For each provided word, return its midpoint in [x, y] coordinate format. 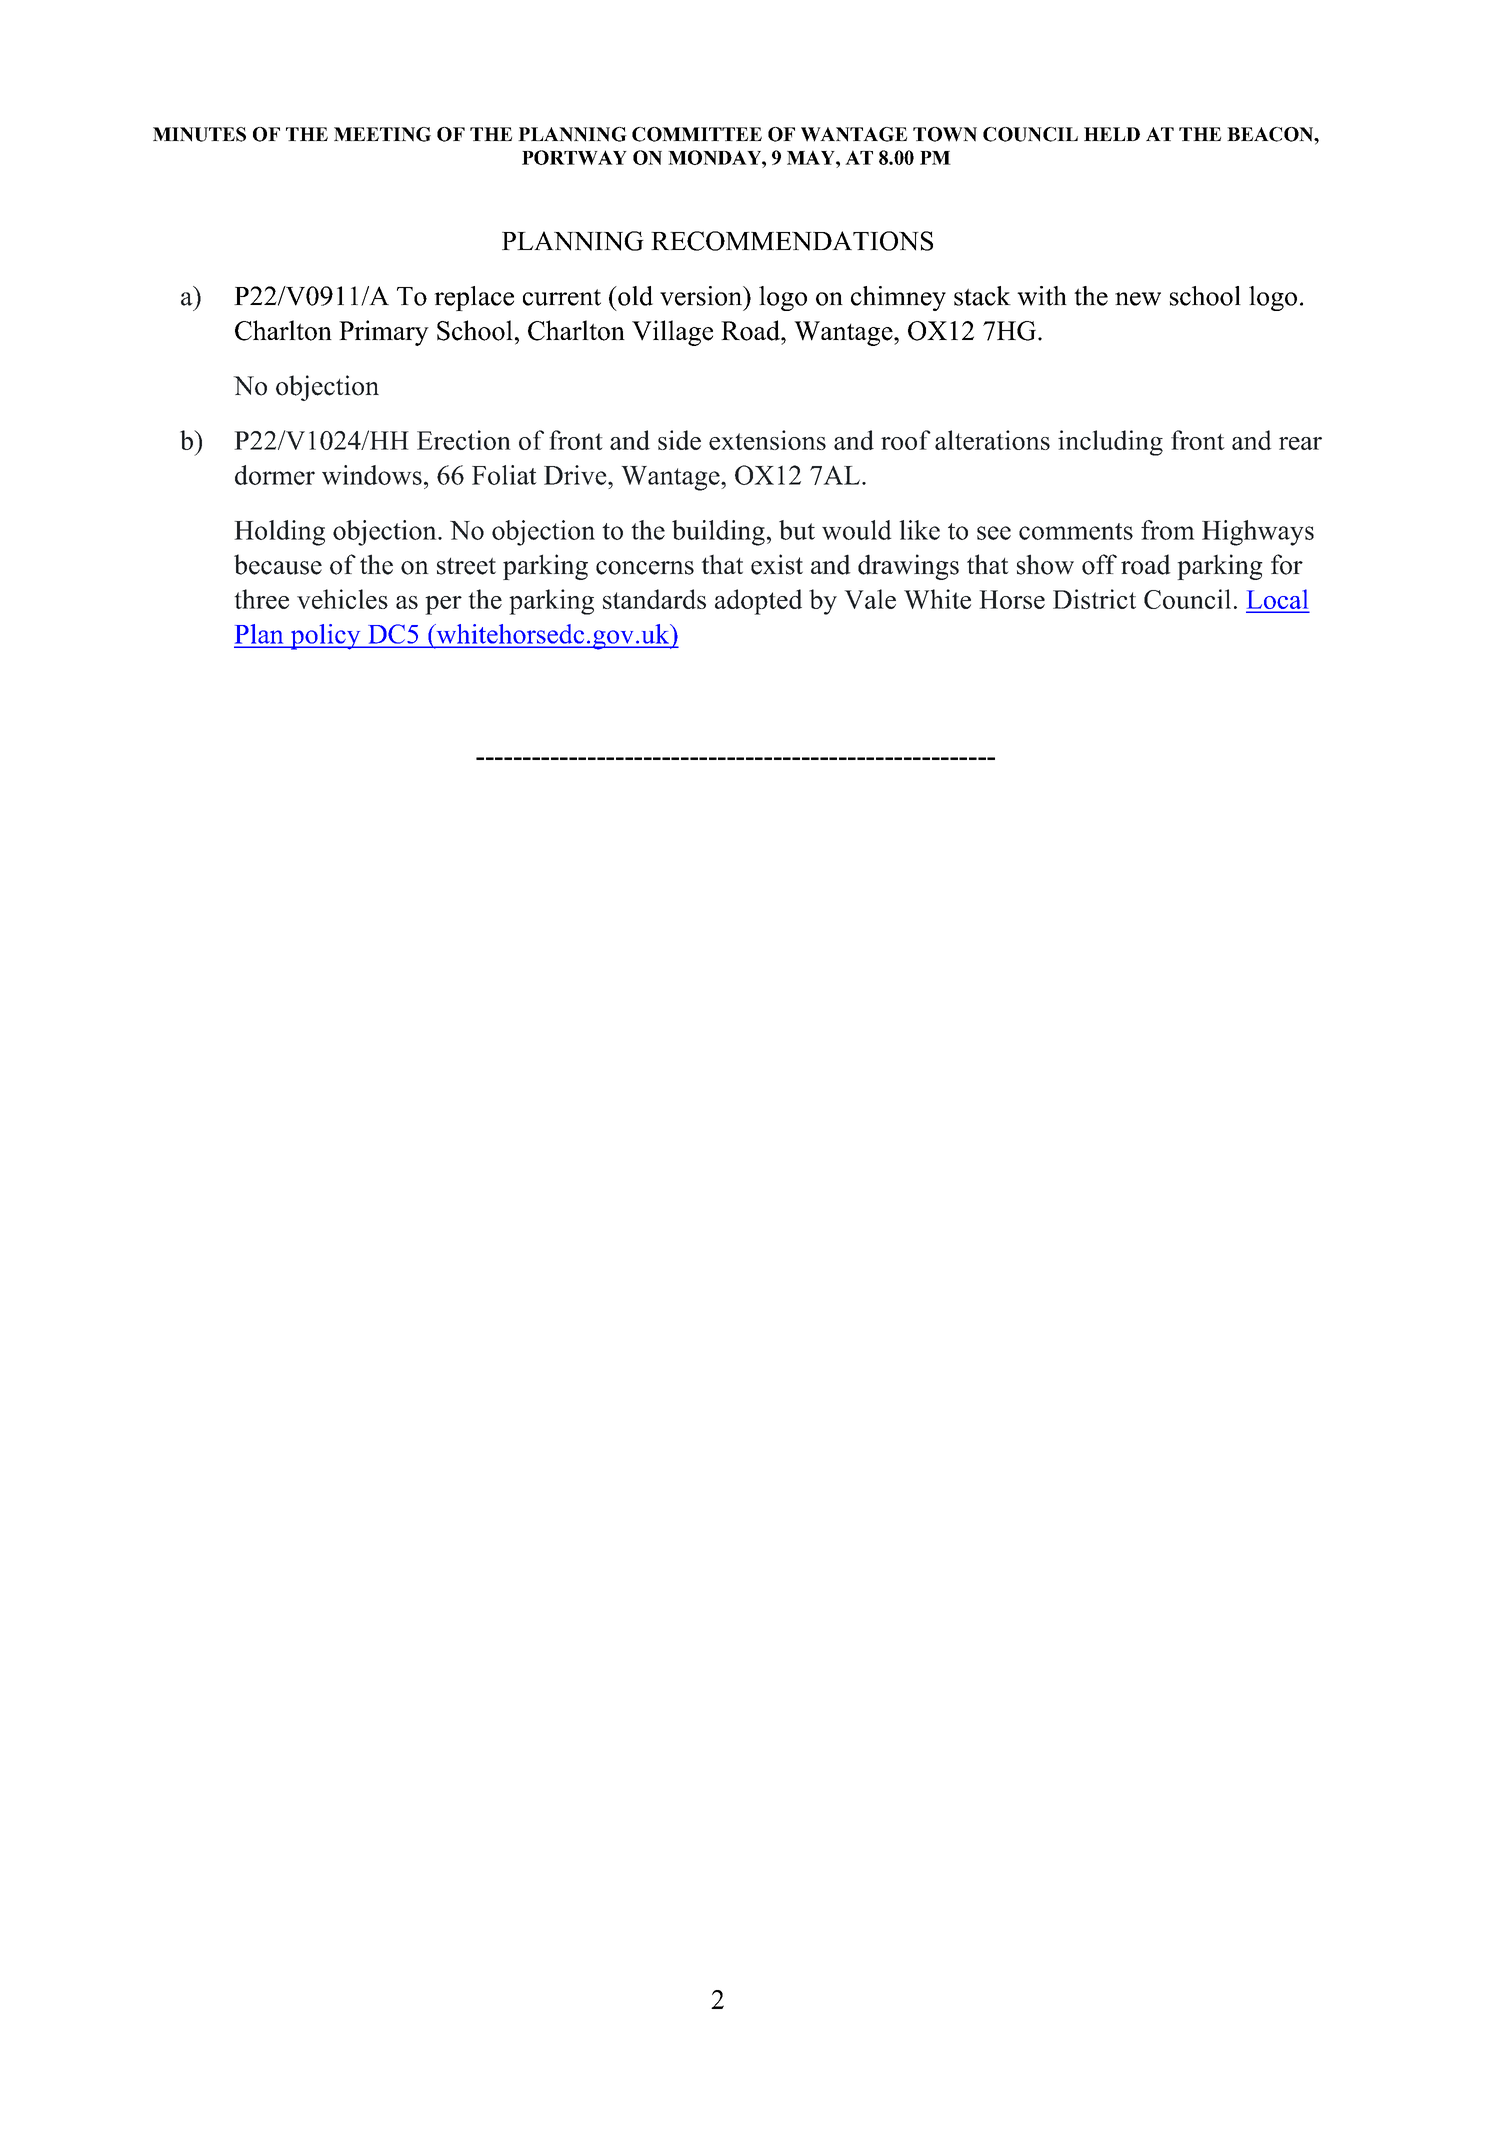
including [1110, 443]
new [1138, 299]
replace [474, 298]
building [718, 533]
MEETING [382, 134]
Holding [279, 533]
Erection [464, 440]
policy [325, 637]
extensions [767, 440]
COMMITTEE [697, 134]
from [1168, 530]
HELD [1112, 134]
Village [672, 333]
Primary [384, 333]
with [1042, 296]
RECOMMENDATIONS [792, 241]
